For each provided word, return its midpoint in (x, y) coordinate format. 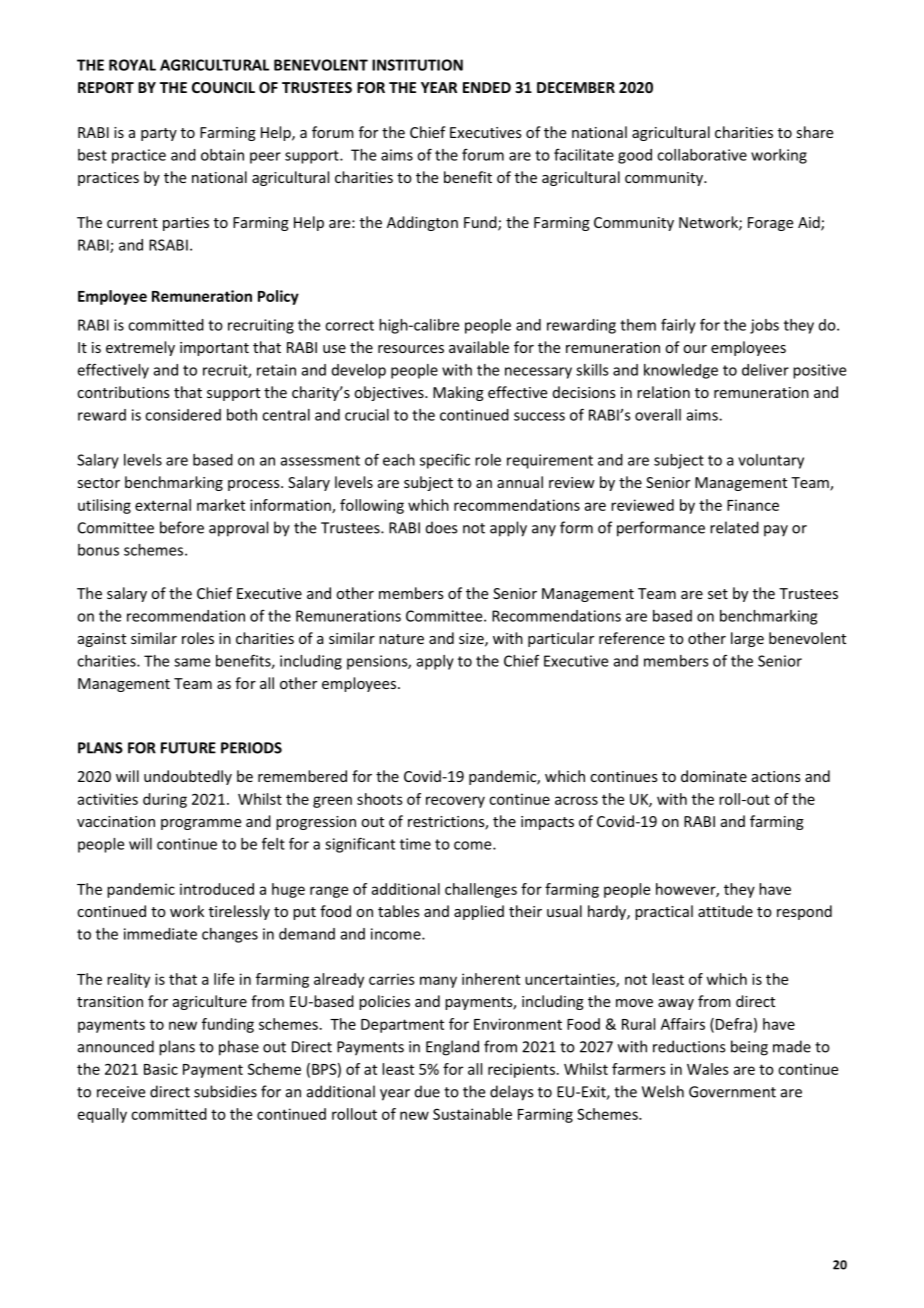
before (182, 527)
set (718, 594)
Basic (161, 1069)
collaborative (702, 155)
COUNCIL (223, 87)
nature (401, 639)
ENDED (487, 87)
